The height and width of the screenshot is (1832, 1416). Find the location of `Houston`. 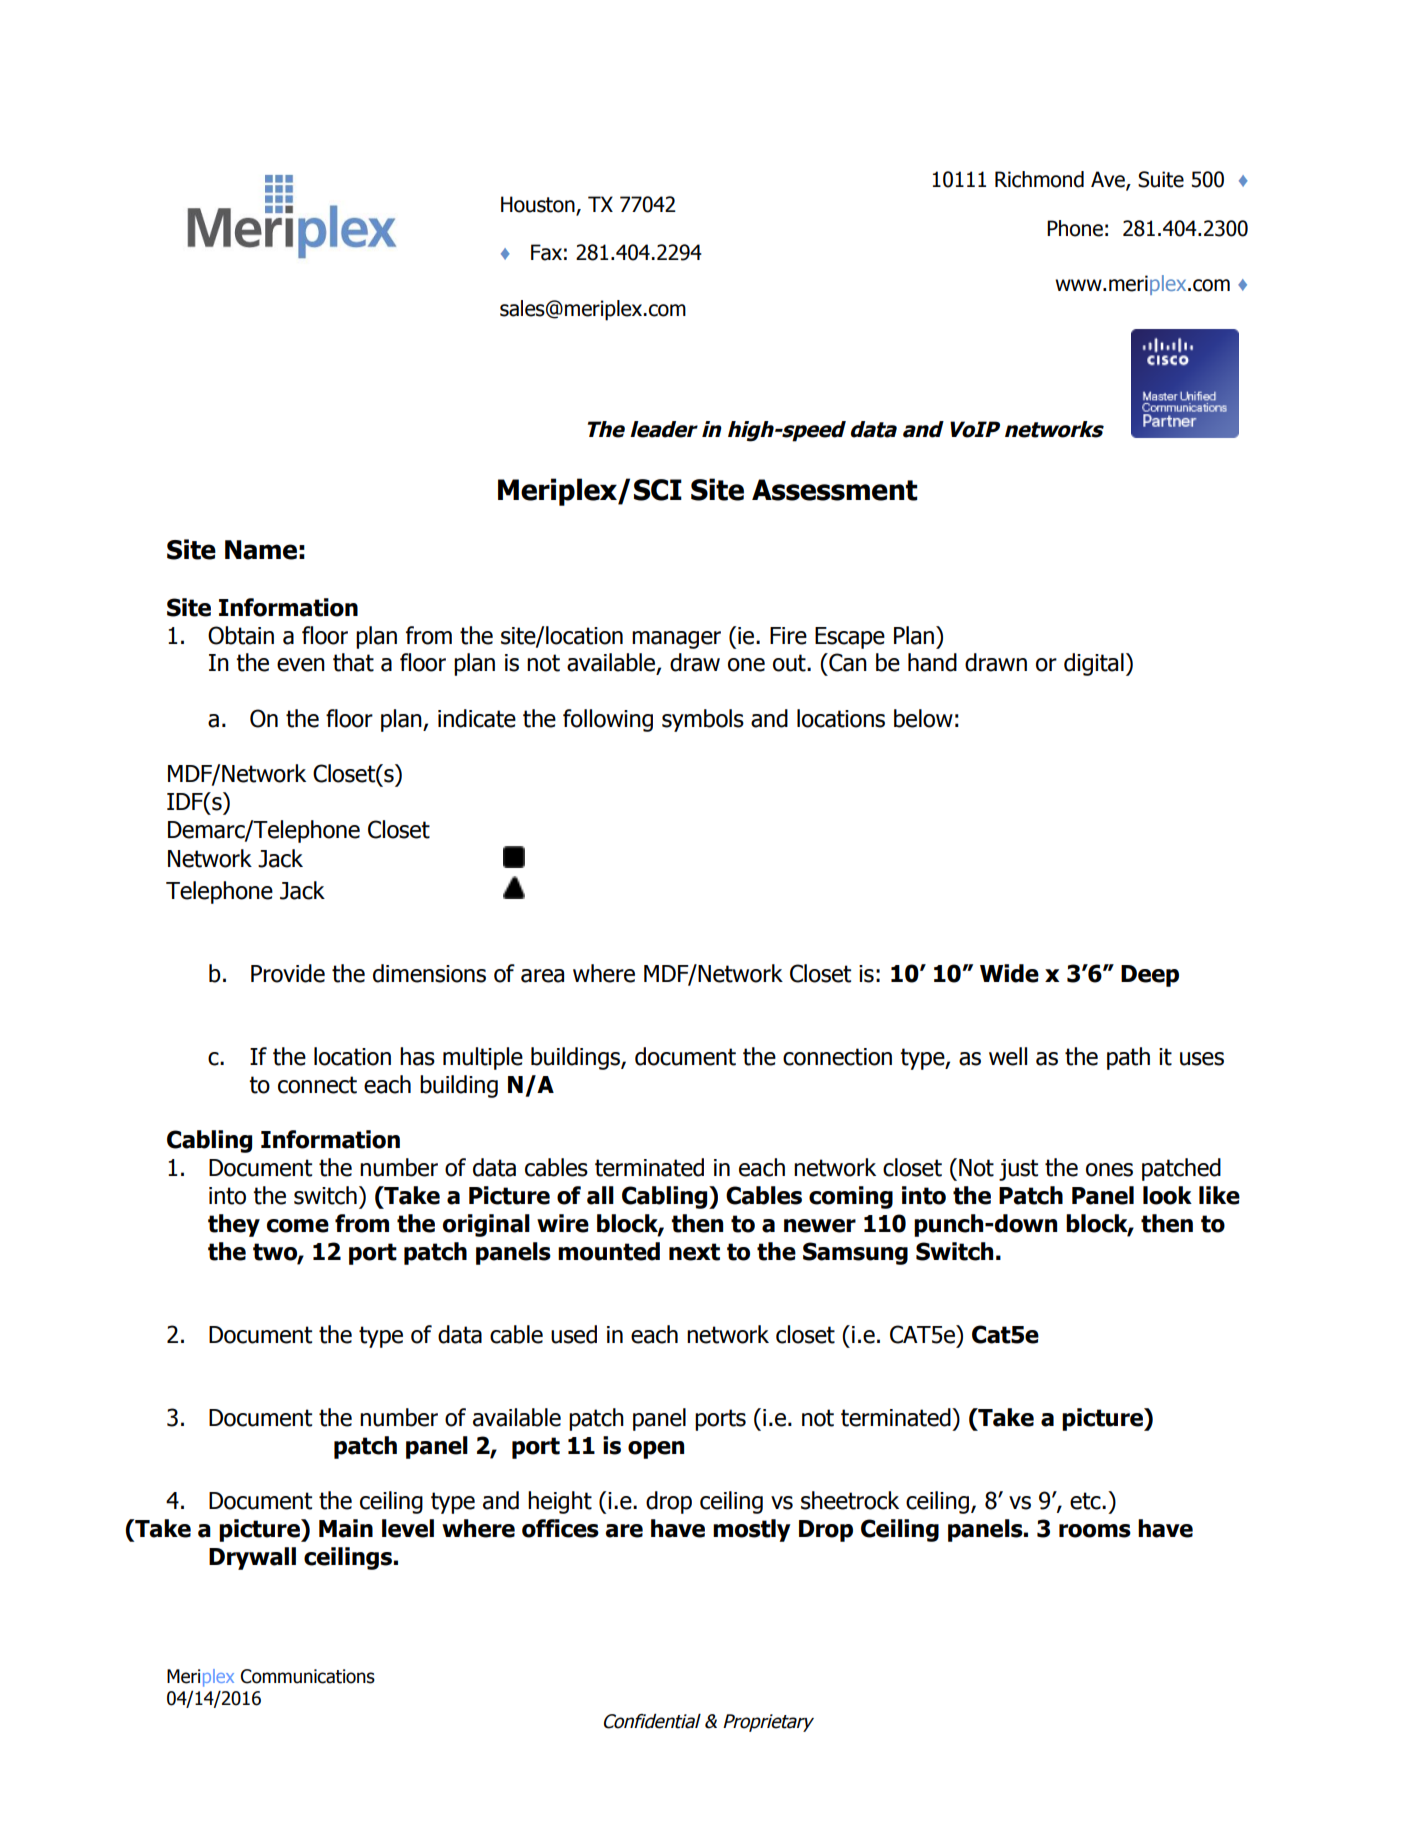

Houston is located at coordinates (538, 204).
